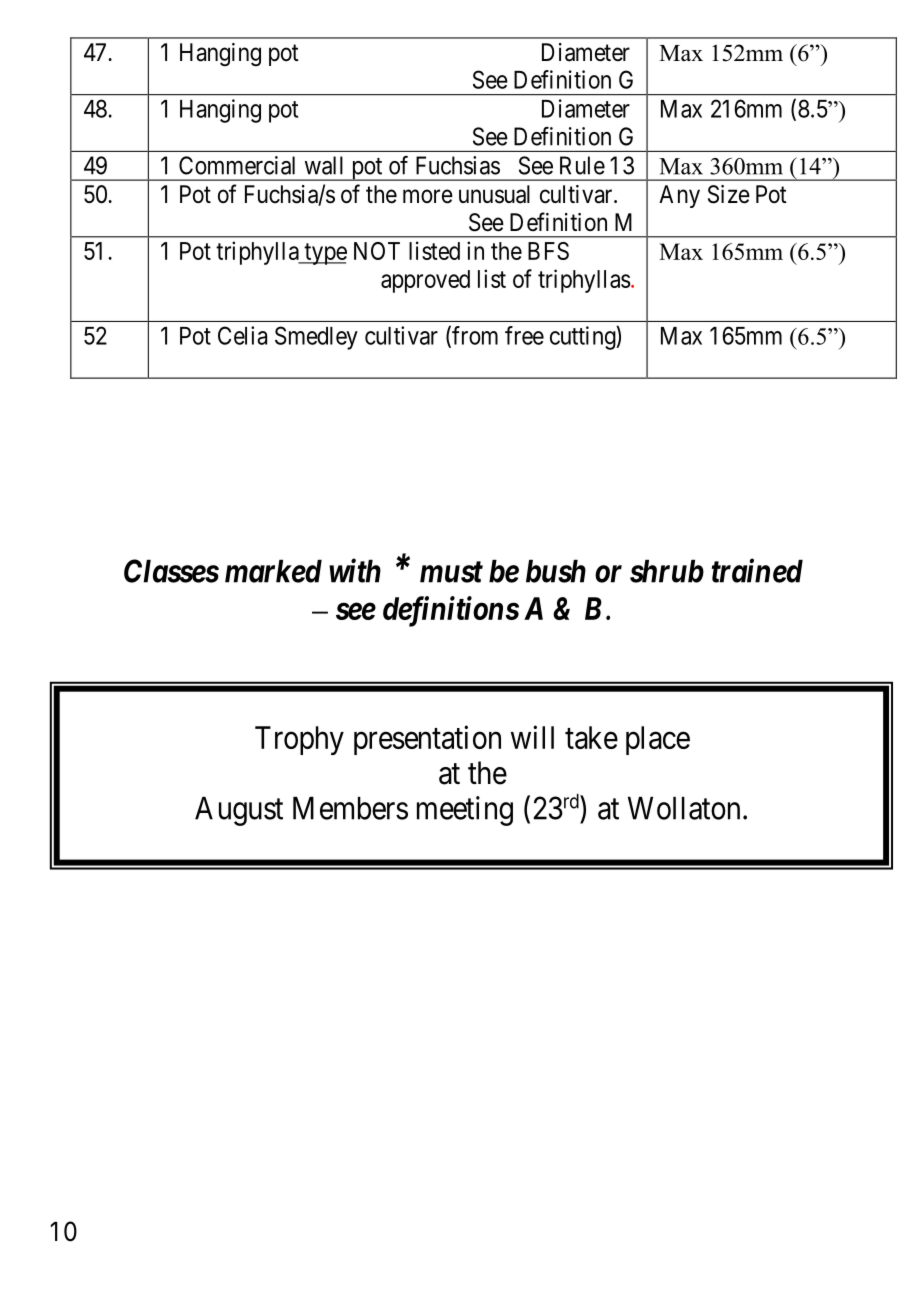 The height and width of the screenshot is (1308, 924). What do you see at coordinates (667, 571) in the screenshot?
I see `shrub` at bounding box center [667, 571].
